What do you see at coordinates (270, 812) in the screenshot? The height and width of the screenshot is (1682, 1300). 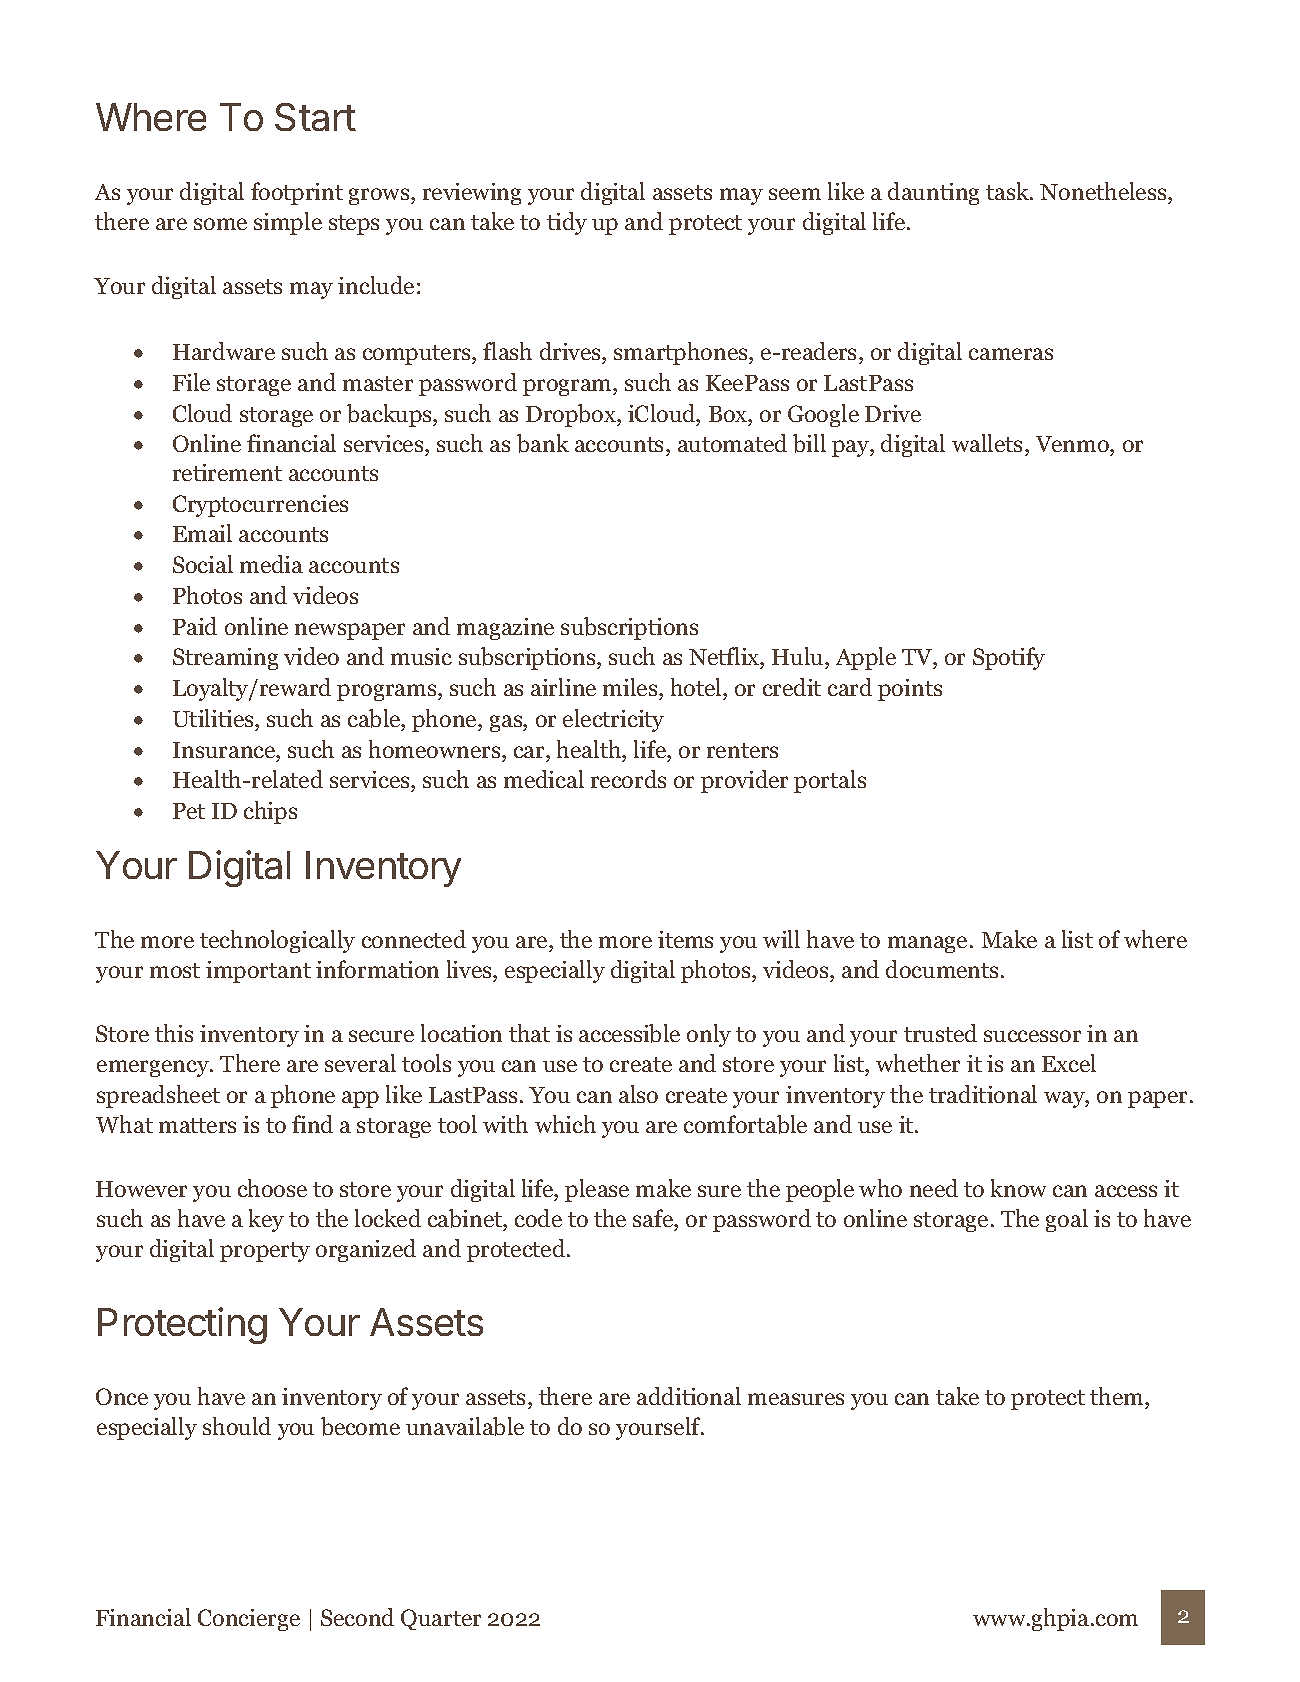 I see `chips` at bounding box center [270, 812].
